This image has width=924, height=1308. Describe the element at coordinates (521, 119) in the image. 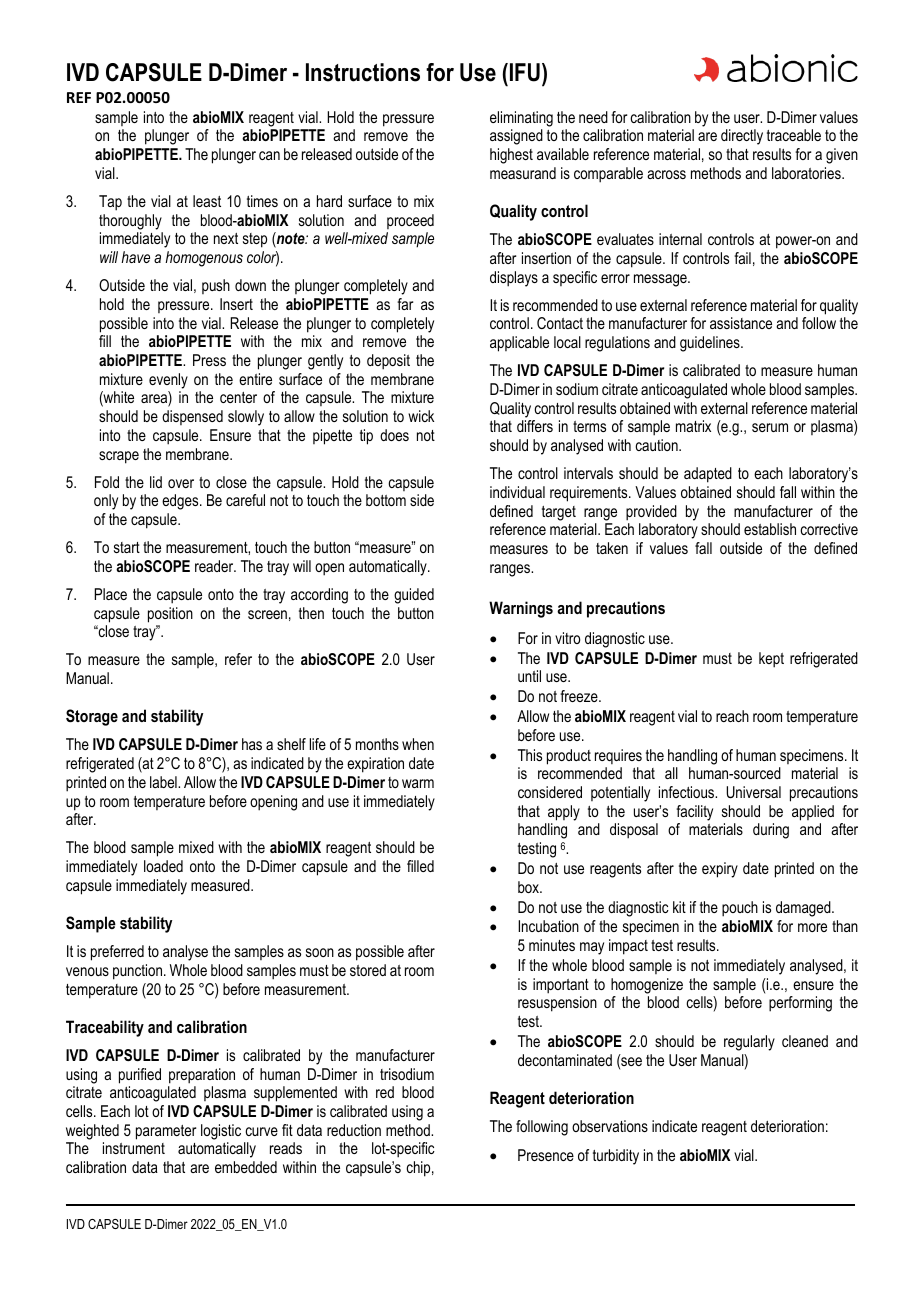

I see `eliminating` at that location.
